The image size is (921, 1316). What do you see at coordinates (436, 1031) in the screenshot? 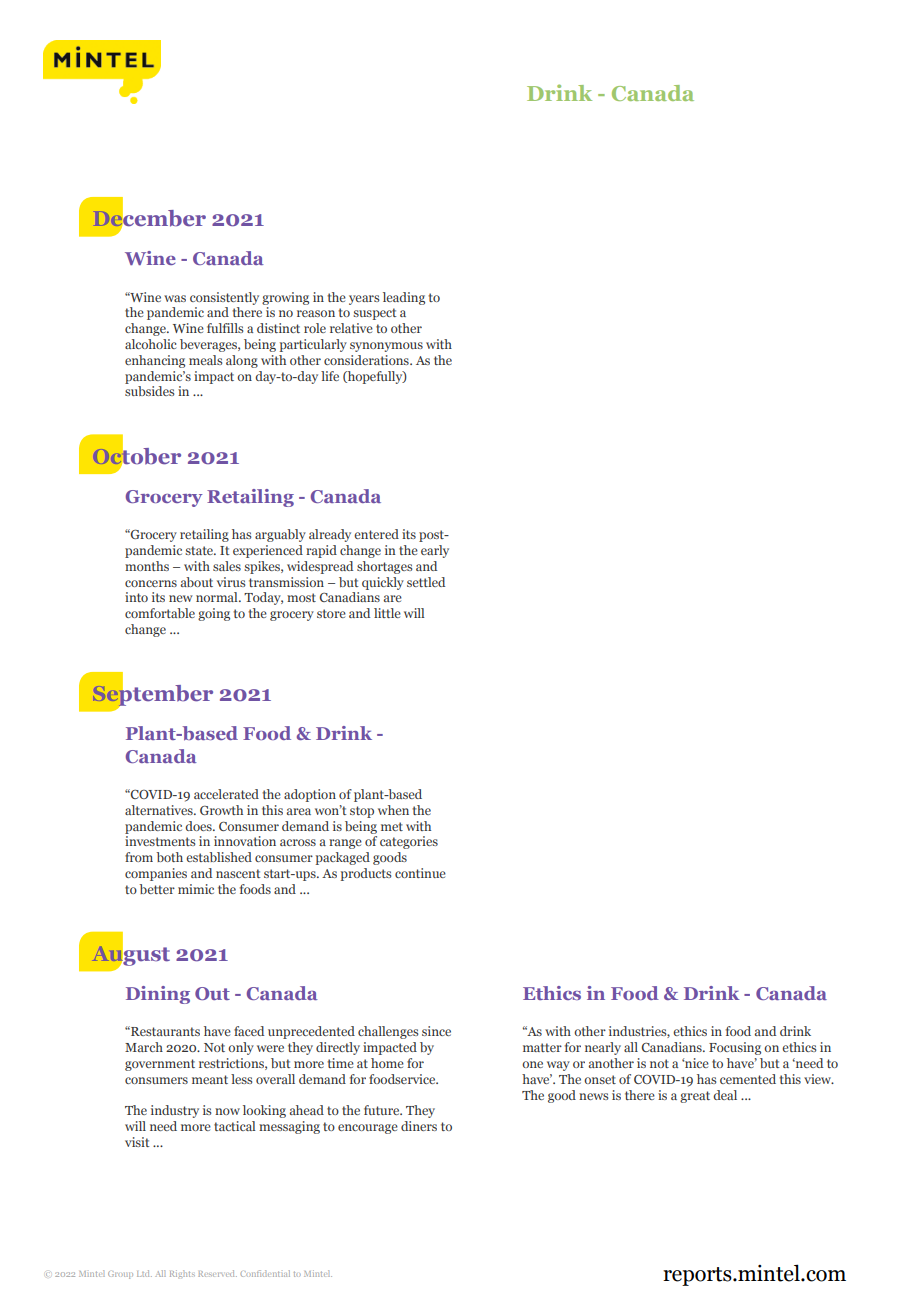
I see `since` at bounding box center [436, 1031].
